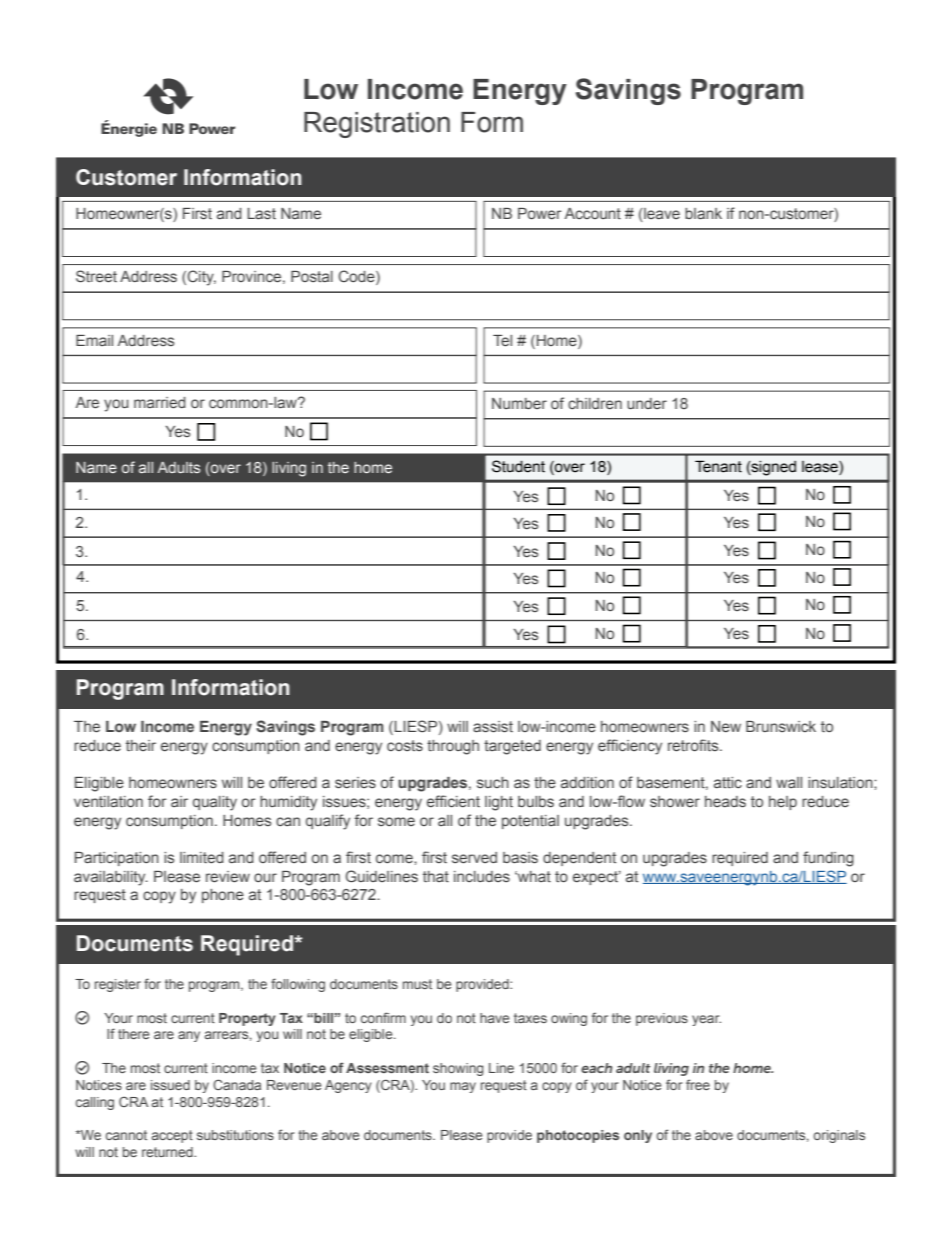 This document has height=1233, width=952. I want to click on Registration, so click(377, 125).
